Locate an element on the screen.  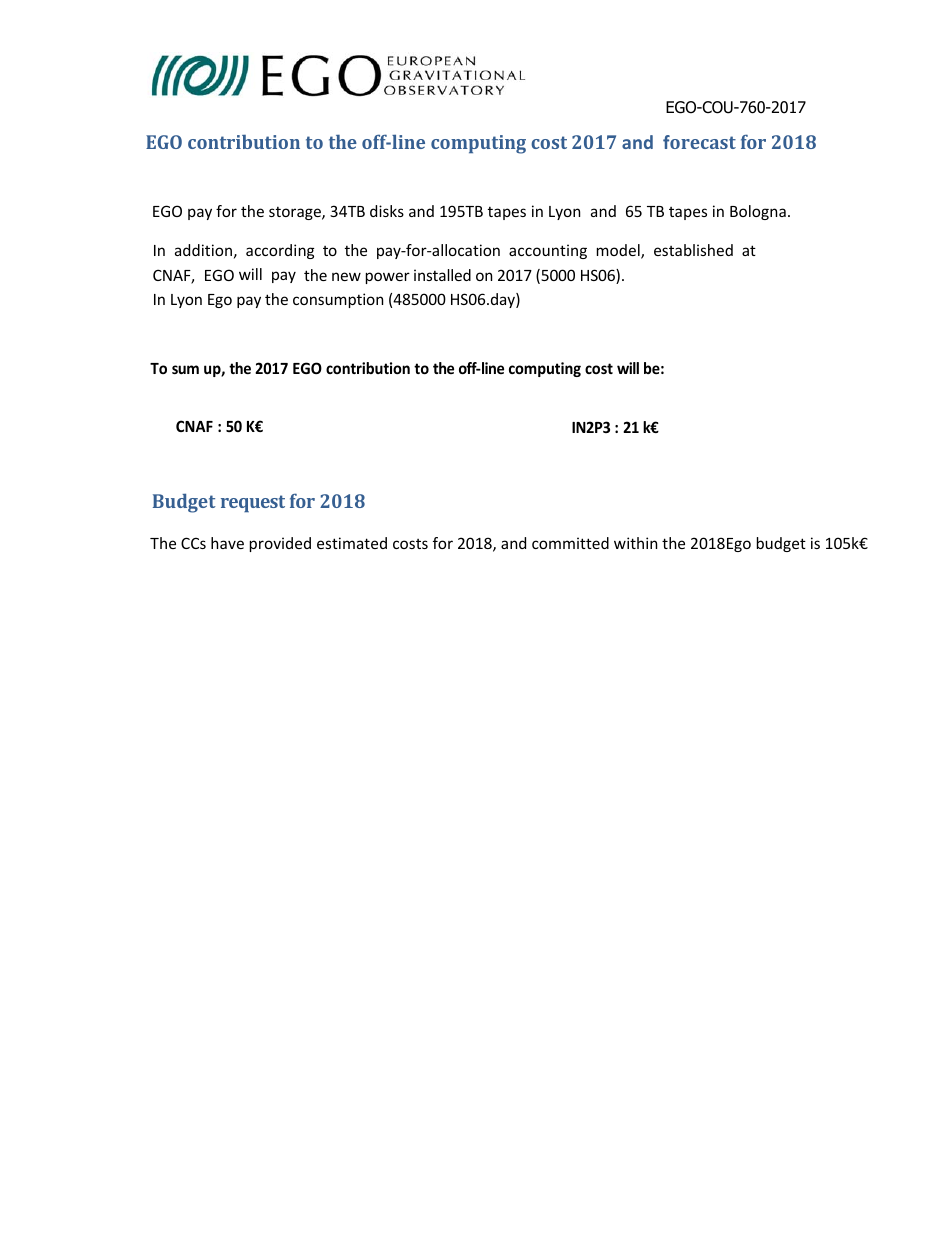
request is located at coordinates (253, 503).
